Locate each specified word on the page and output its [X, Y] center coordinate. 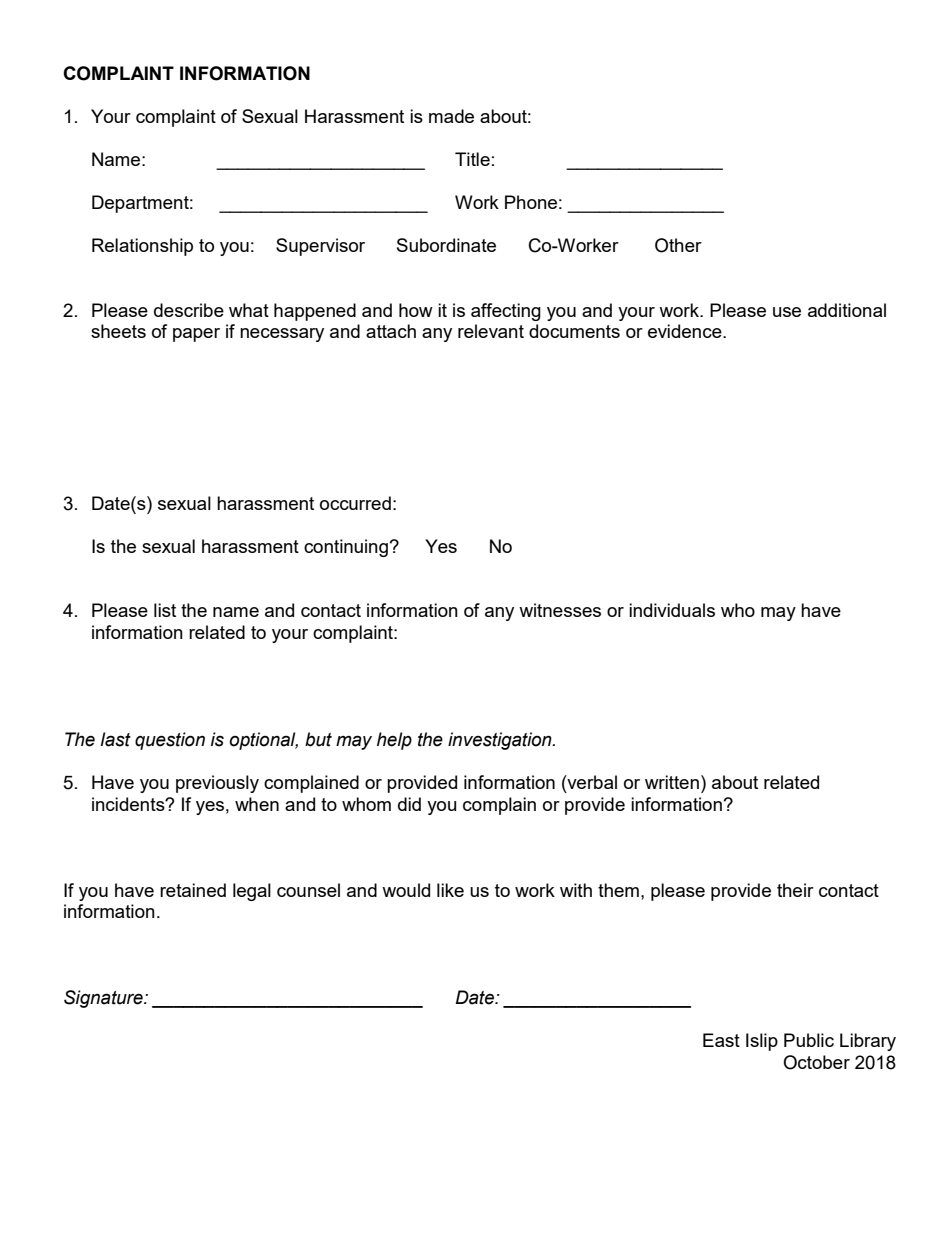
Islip [762, 1042]
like [450, 890]
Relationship [142, 247]
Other [678, 245]
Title [472, 159]
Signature [104, 999]
